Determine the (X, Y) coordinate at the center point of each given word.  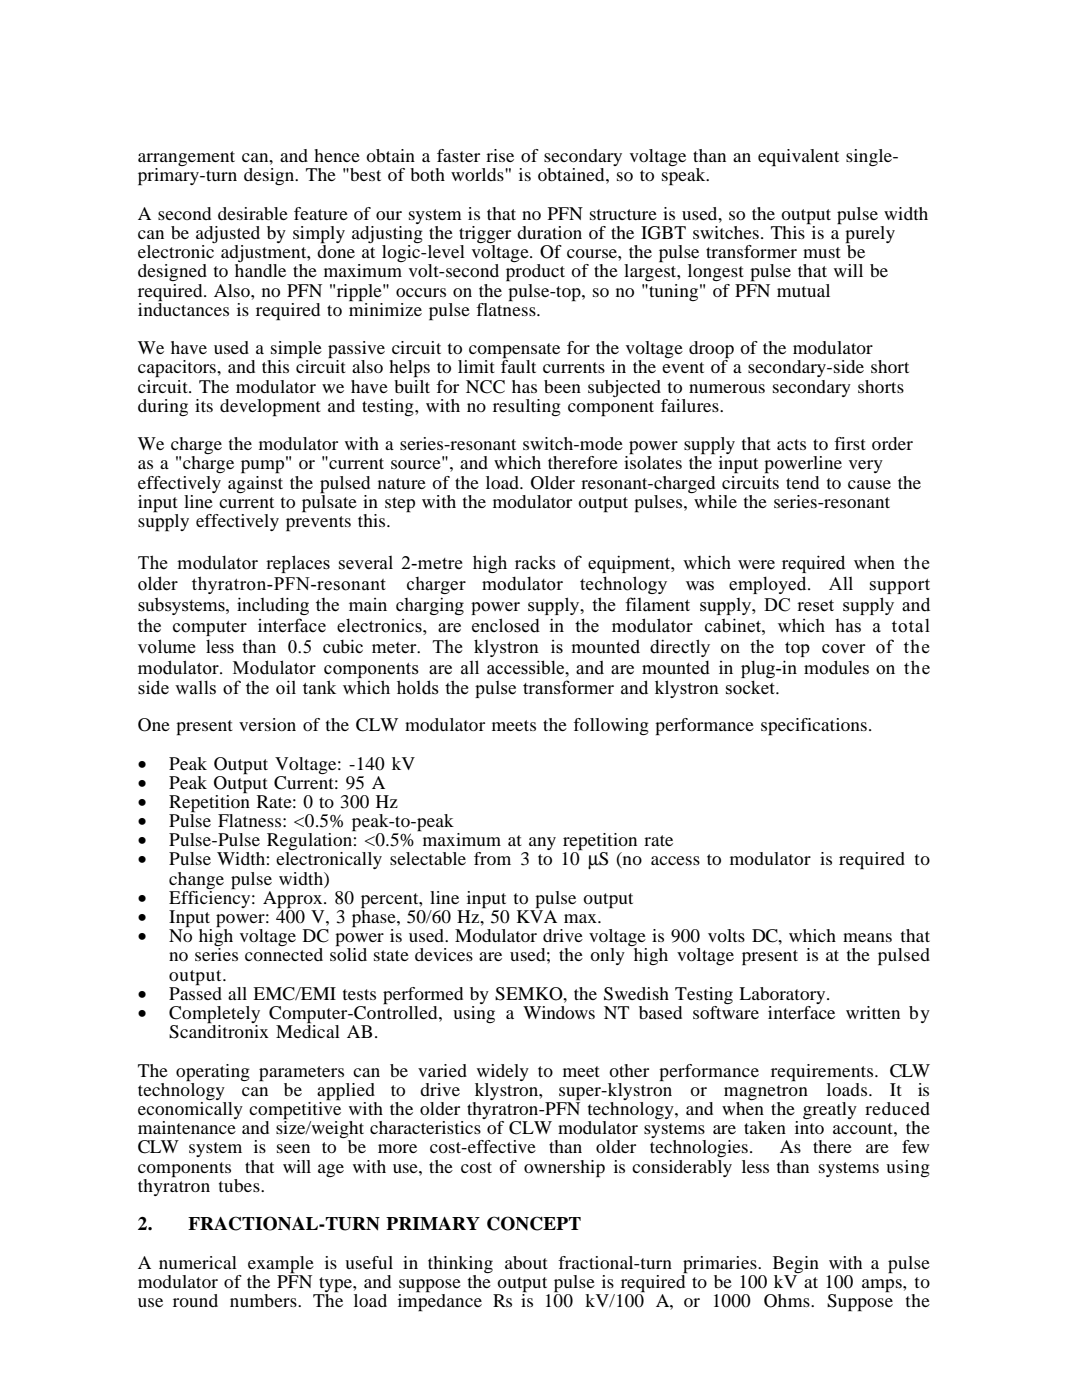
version (267, 724)
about (526, 1262)
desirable (253, 213)
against (255, 483)
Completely (214, 1016)
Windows (559, 1012)
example (281, 1265)
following (611, 726)
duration (549, 232)
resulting (527, 407)
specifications (814, 727)
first (850, 443)
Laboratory (783, 995)
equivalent (798, 158)
